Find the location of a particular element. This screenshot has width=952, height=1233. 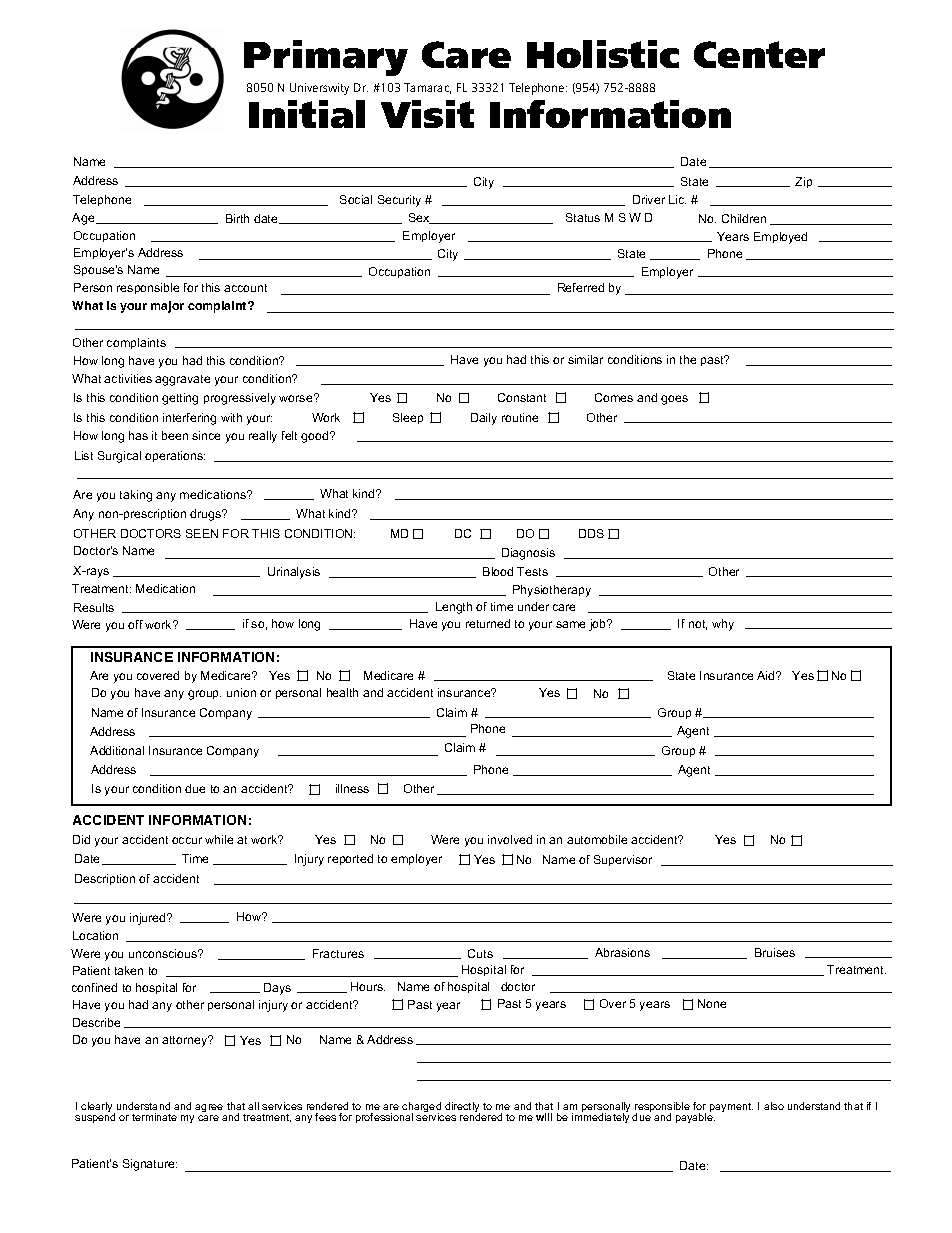

Length is located at coordinates (454, 608).
